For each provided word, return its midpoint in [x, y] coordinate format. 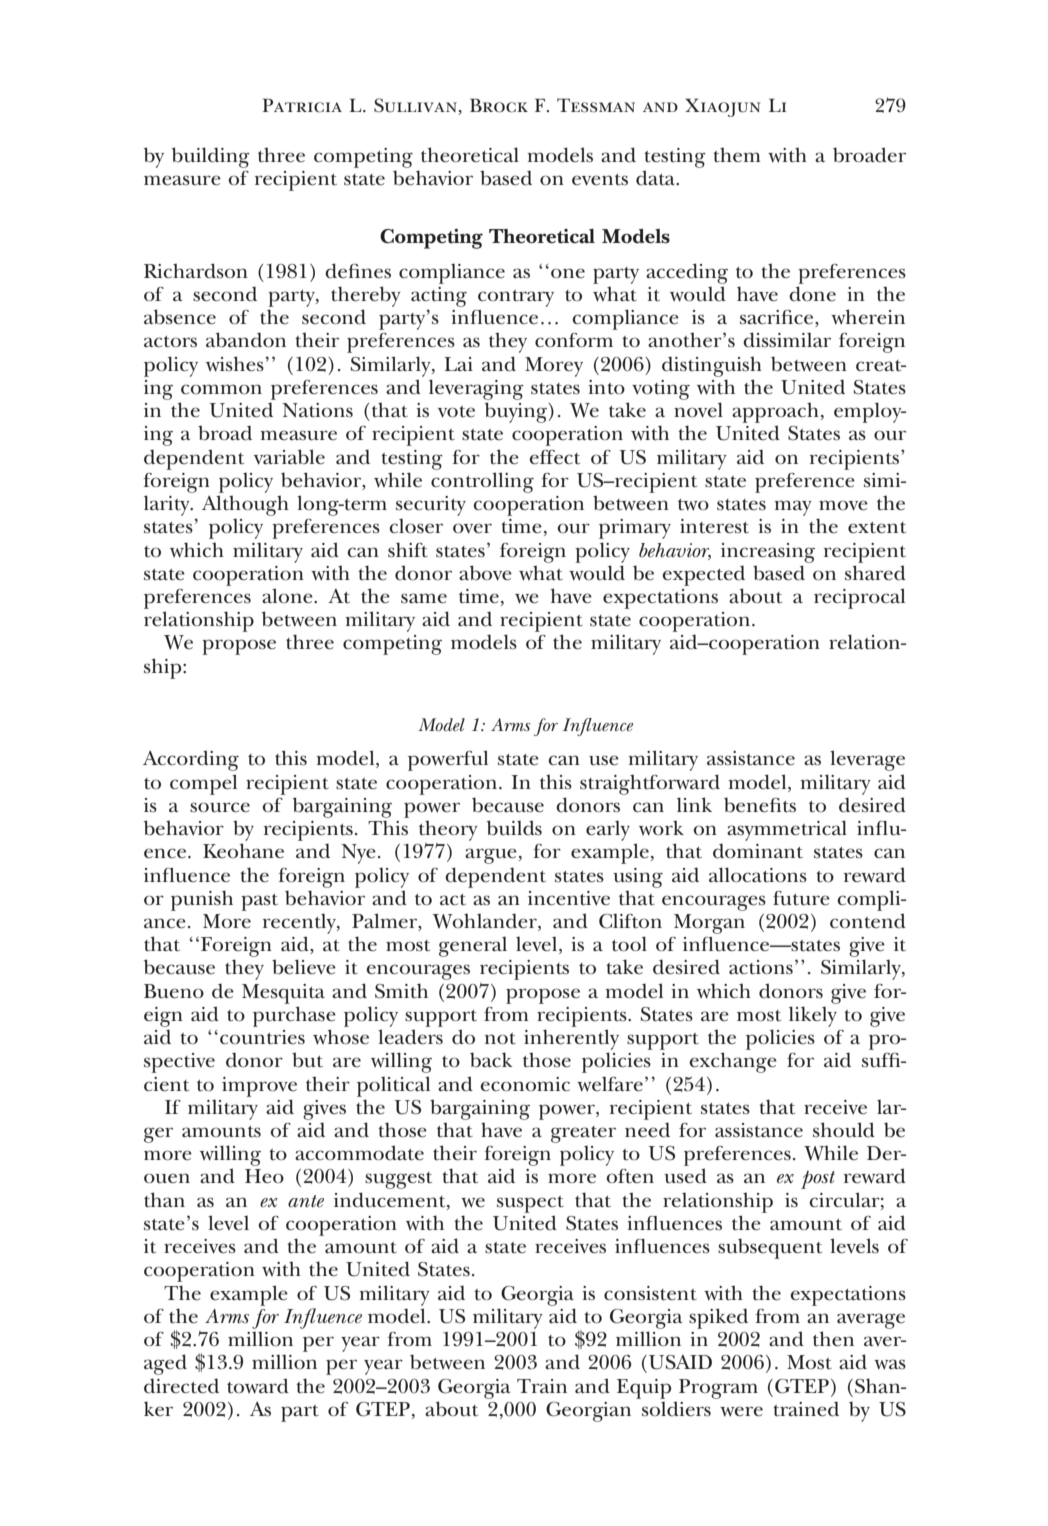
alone [288, 596]
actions [761, 967]
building [211, 157]
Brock [499, 105]
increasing [768, 553]
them [737, 155]
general [473, 947]
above [485, 573]
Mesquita [283, 994]
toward [258, 1386]
